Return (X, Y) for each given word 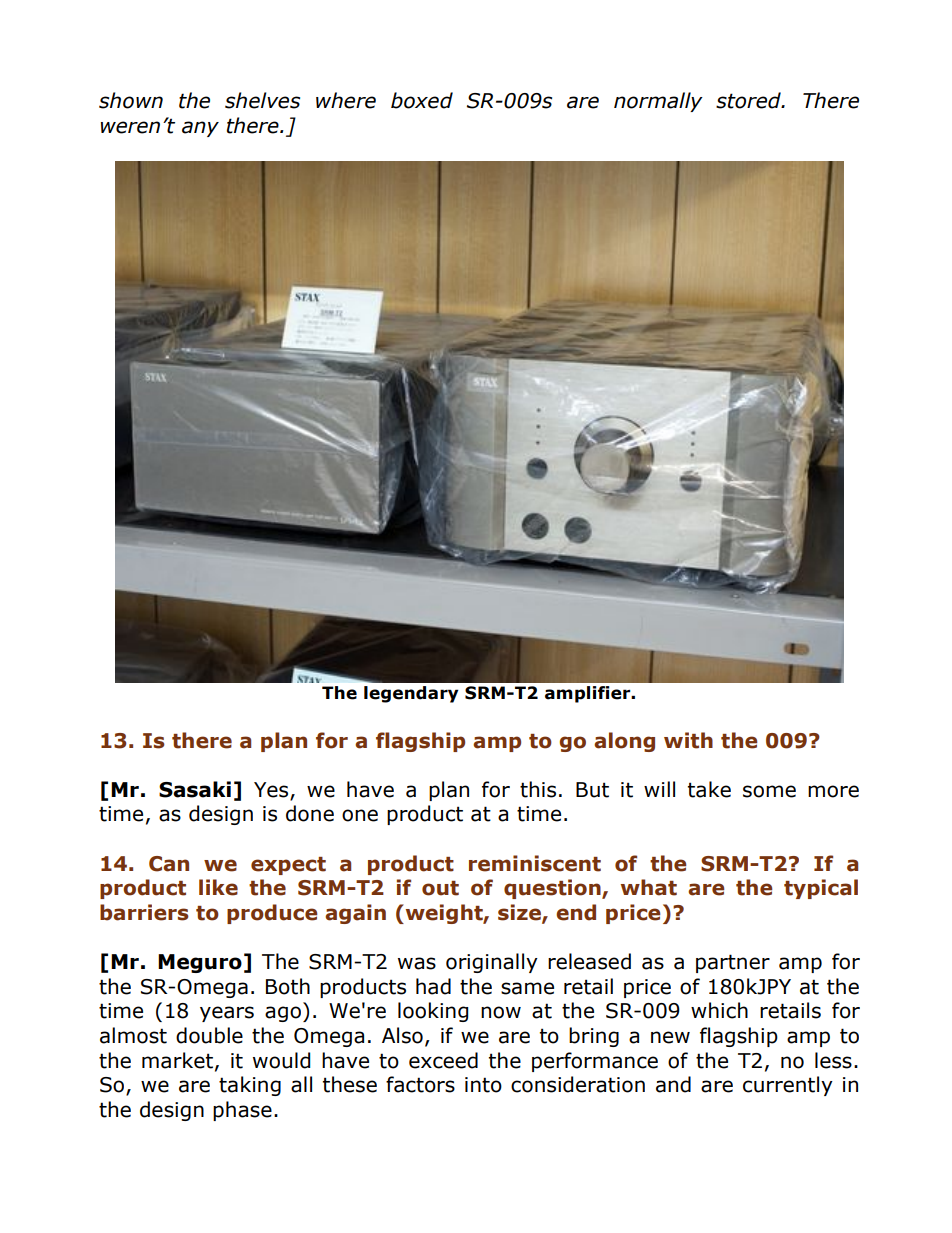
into (483, 1085)
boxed (422, 100)
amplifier (589, 694)
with (688, 740)
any (200, 129)
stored (749, 100)
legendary (411, 694)
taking (250, 1086)
